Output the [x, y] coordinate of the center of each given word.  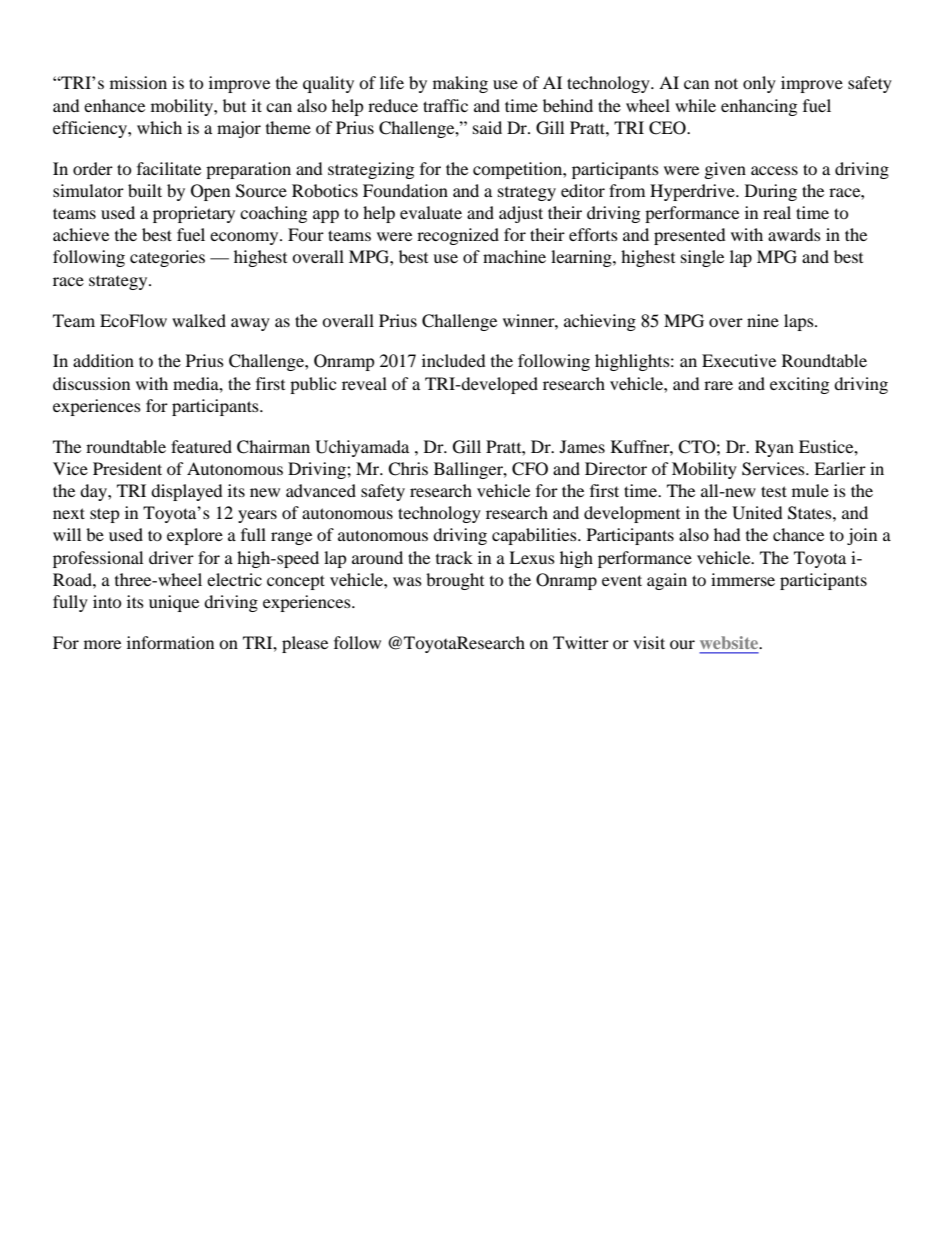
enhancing [759, 107]
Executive [739, 360]
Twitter [581, 642]
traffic [445, 105]
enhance [114, 105]
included [454, 360]
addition [103, 360]
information [170, 642]
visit [649, 642]
